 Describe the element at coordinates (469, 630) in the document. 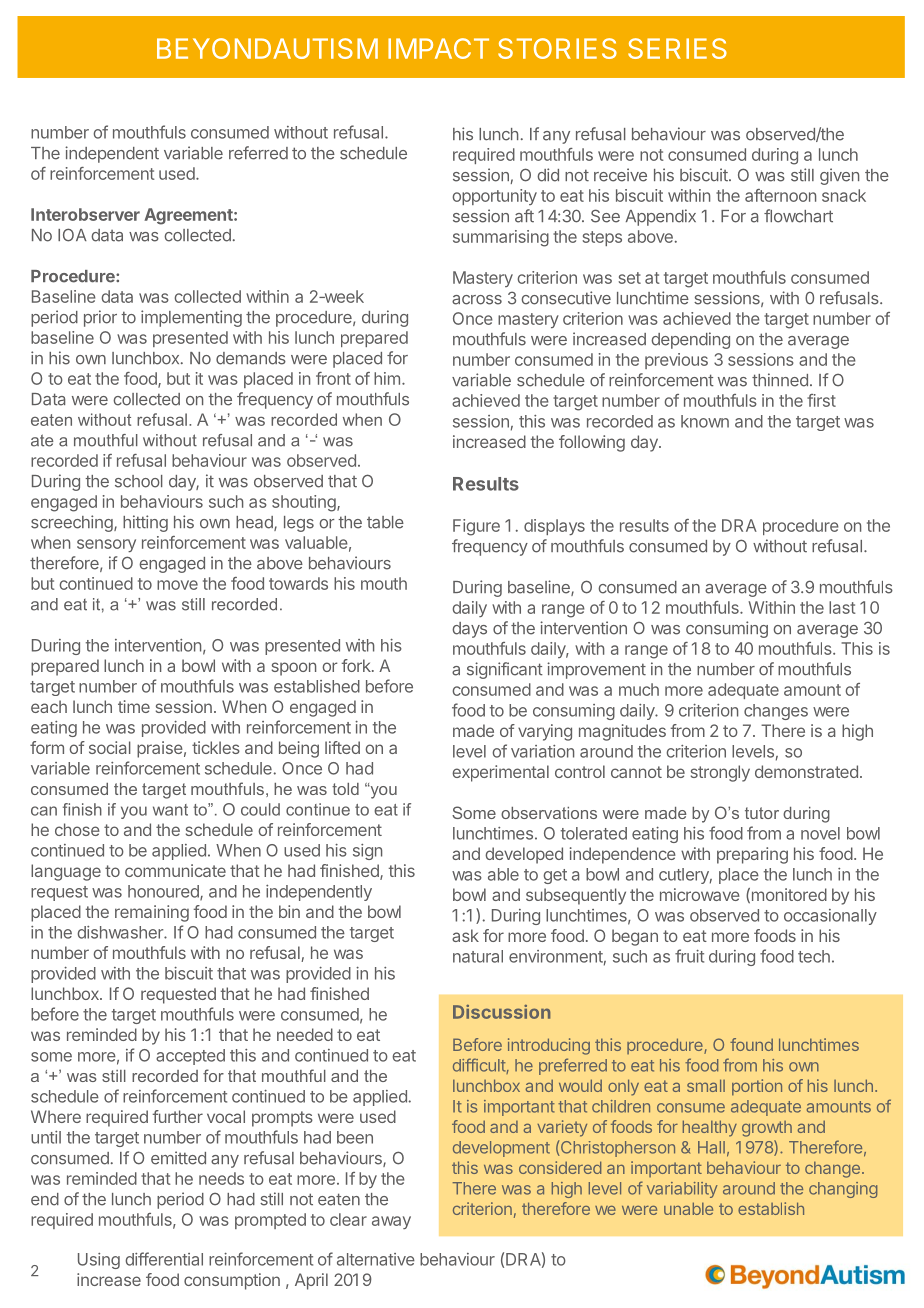

I see `days` at that location.
